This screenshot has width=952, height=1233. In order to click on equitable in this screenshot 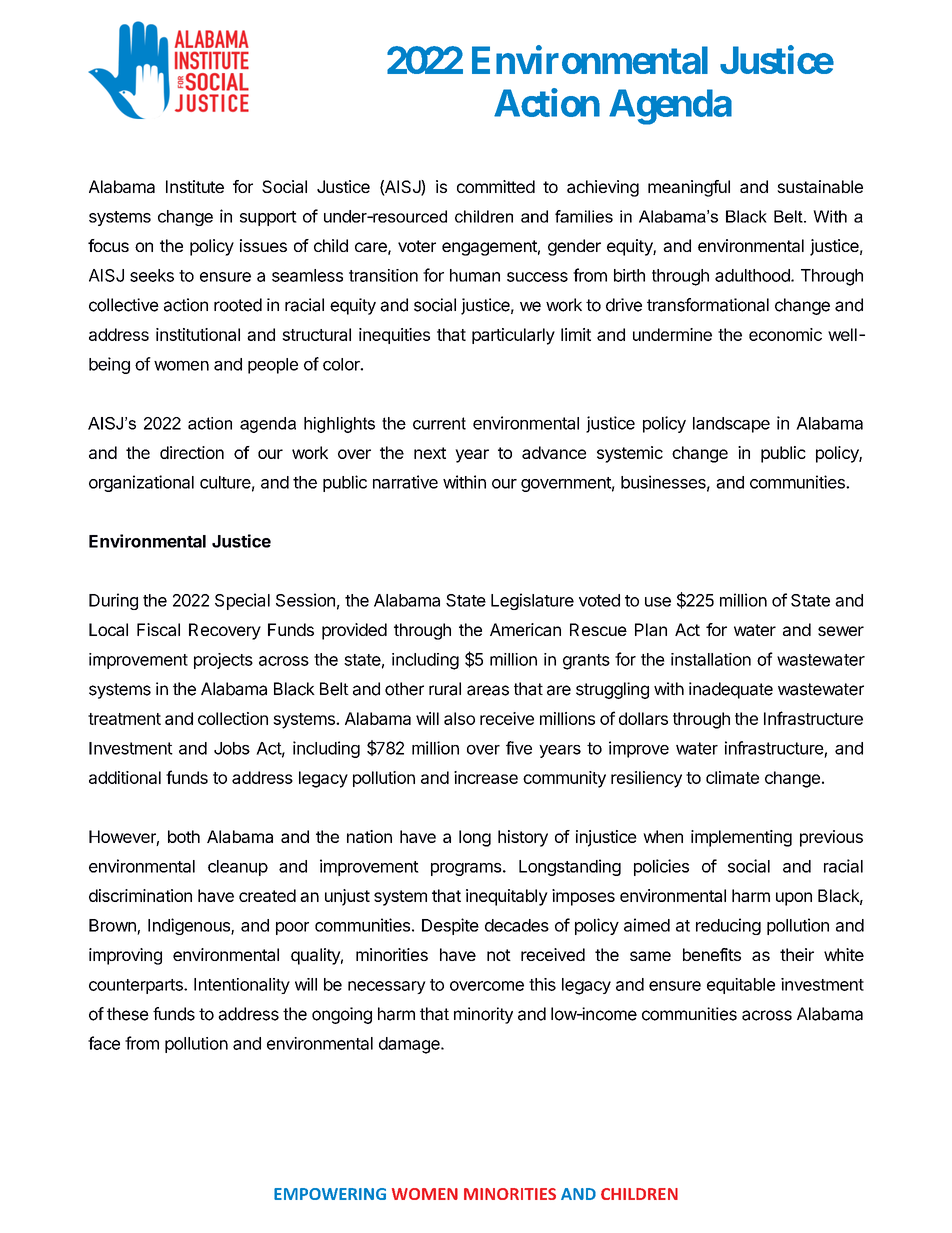, I will do `click(741, 986)`.
